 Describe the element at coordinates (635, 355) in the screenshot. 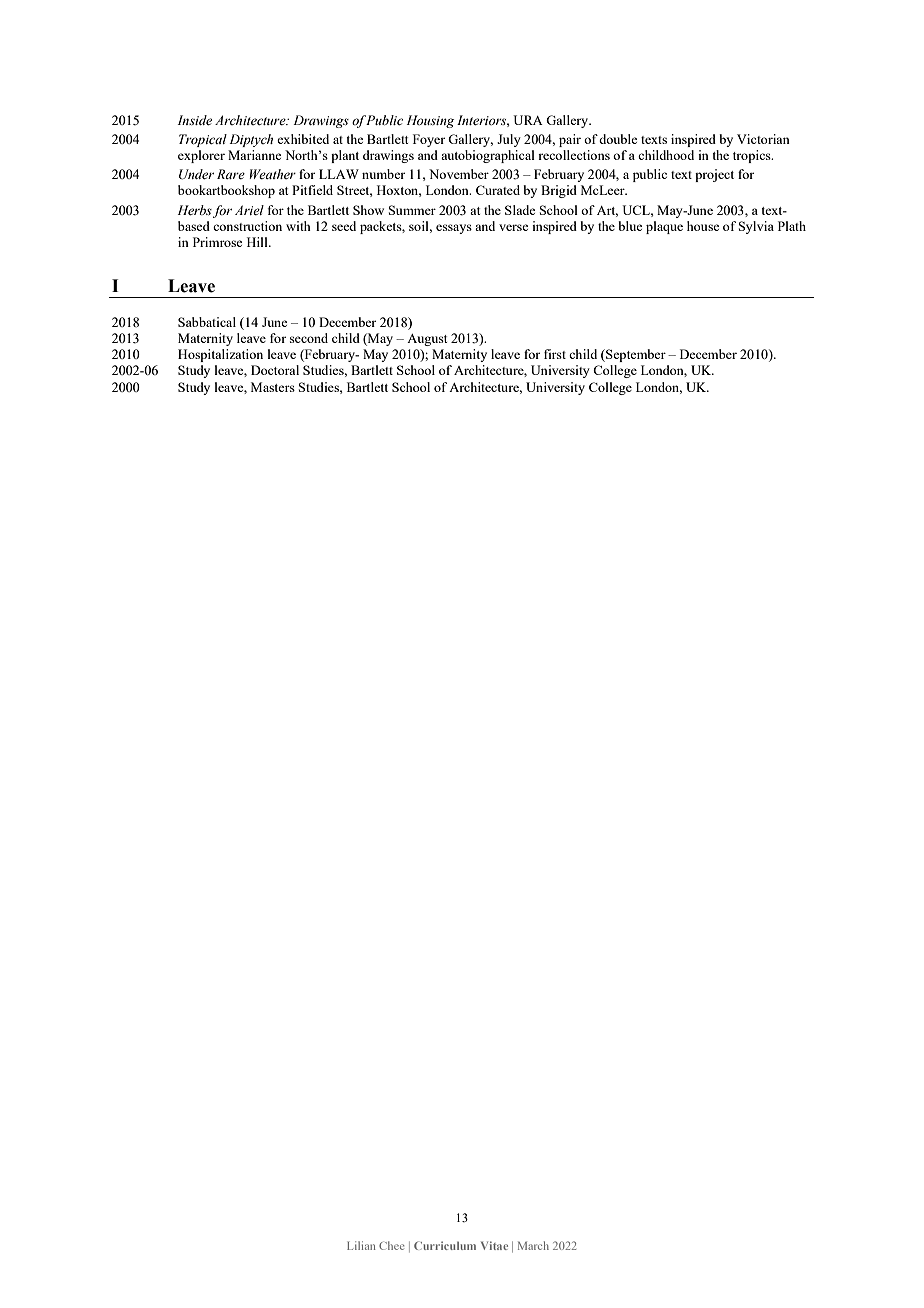

I see `September` at that location.
